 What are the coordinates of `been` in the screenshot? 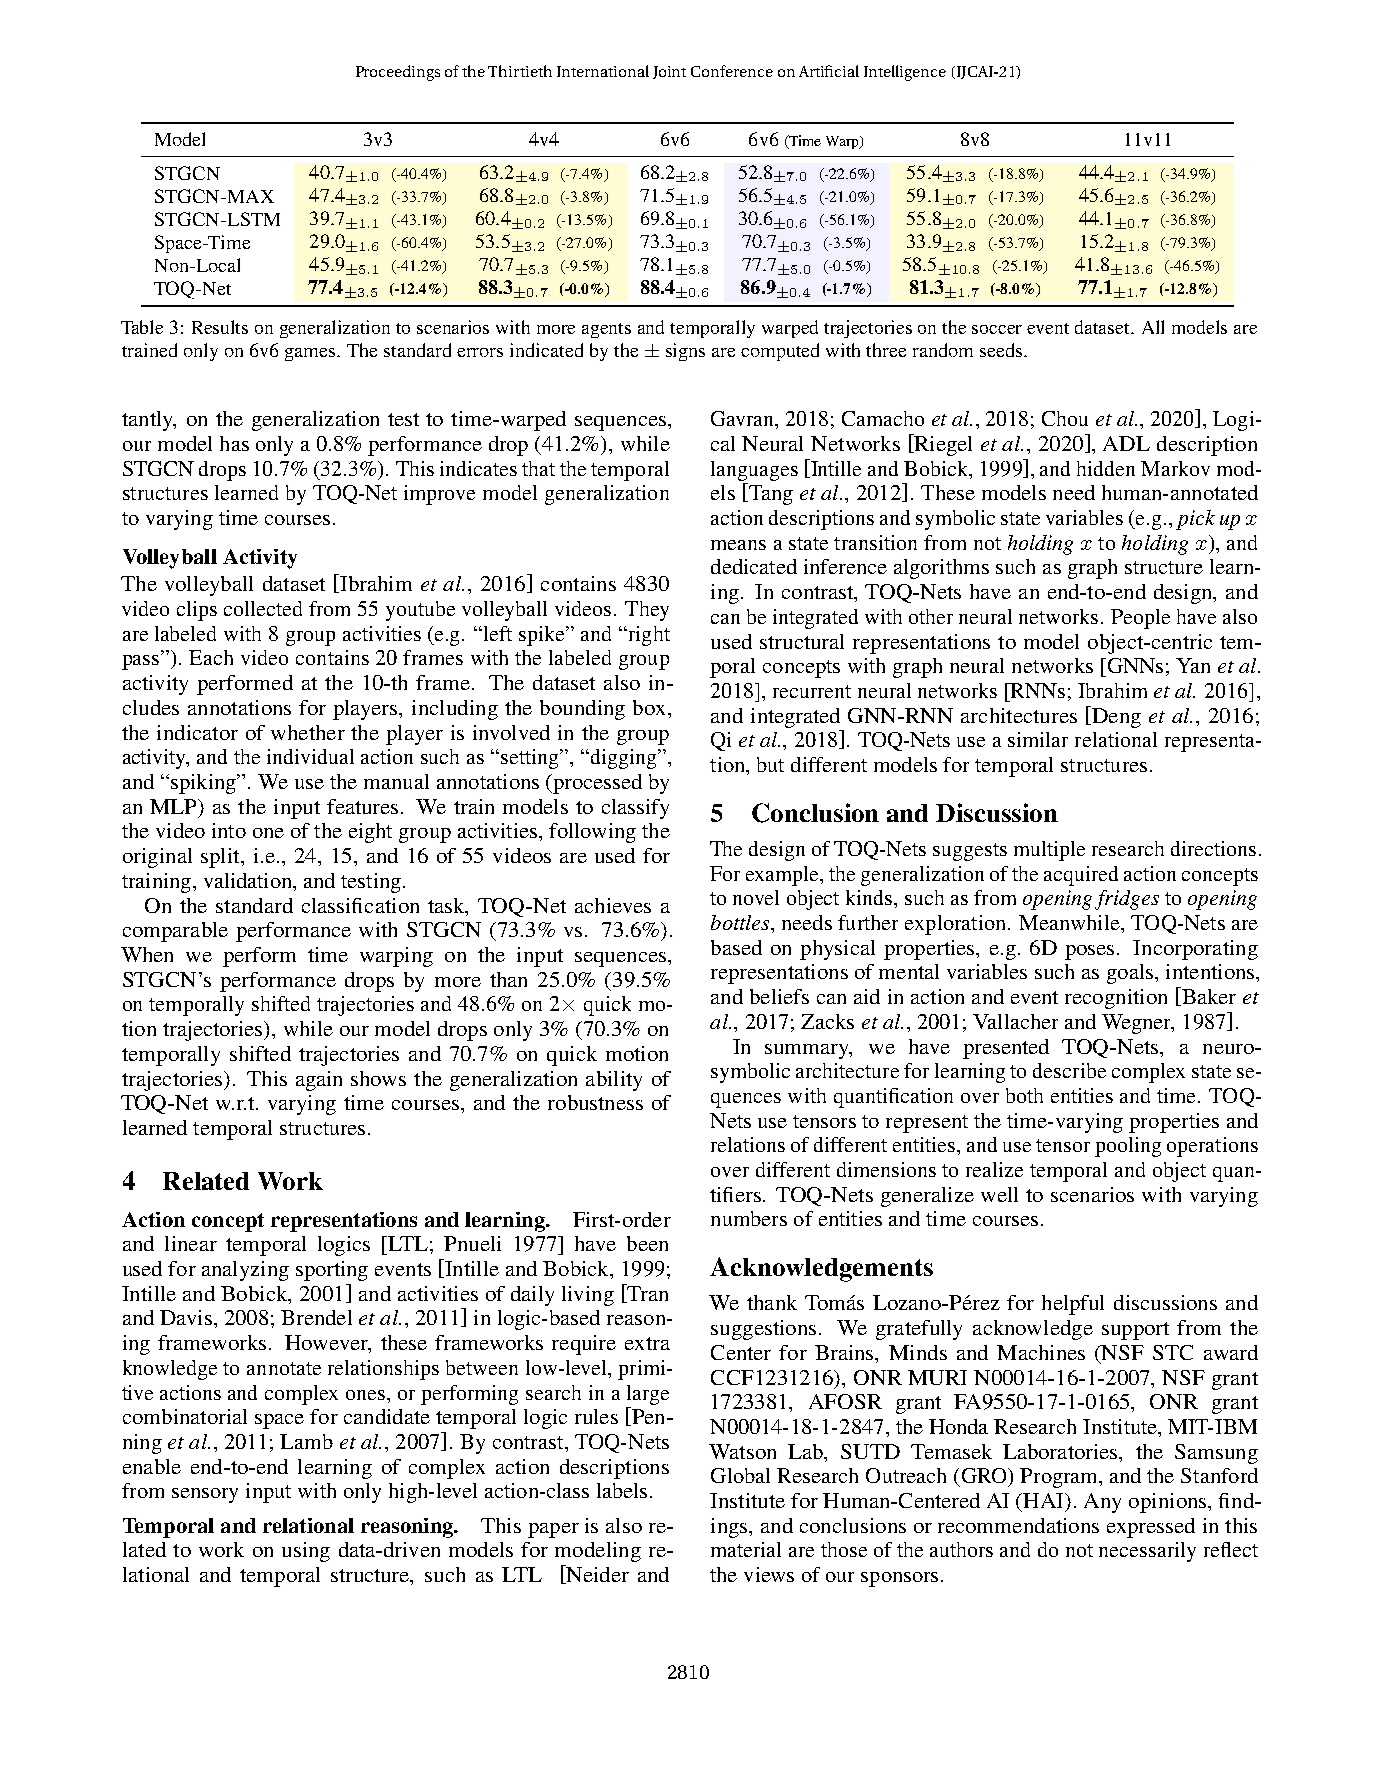 It's located at (647, 1243).
